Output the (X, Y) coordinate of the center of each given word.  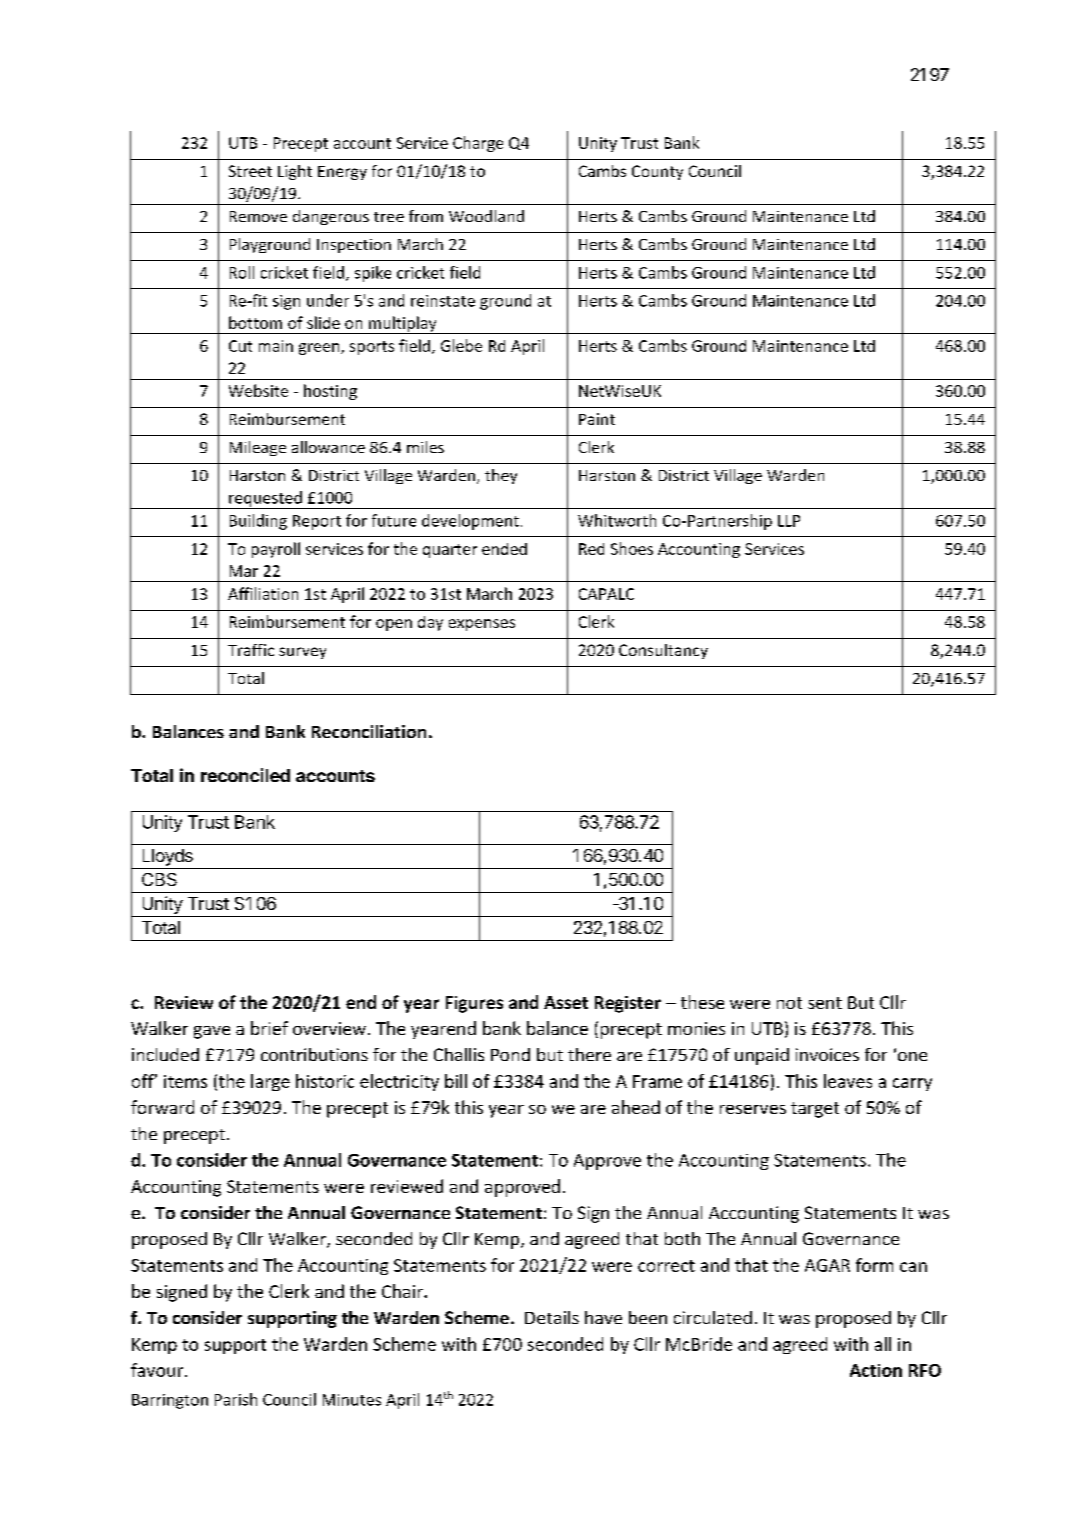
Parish (236, 1399)
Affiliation (263, 593)
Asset (566, 1002)
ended (504, 549)
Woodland (486, 216)
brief (269, 1028)
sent (825, 1003)
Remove (258, 216)
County (657, 172)
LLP (789, 521)
